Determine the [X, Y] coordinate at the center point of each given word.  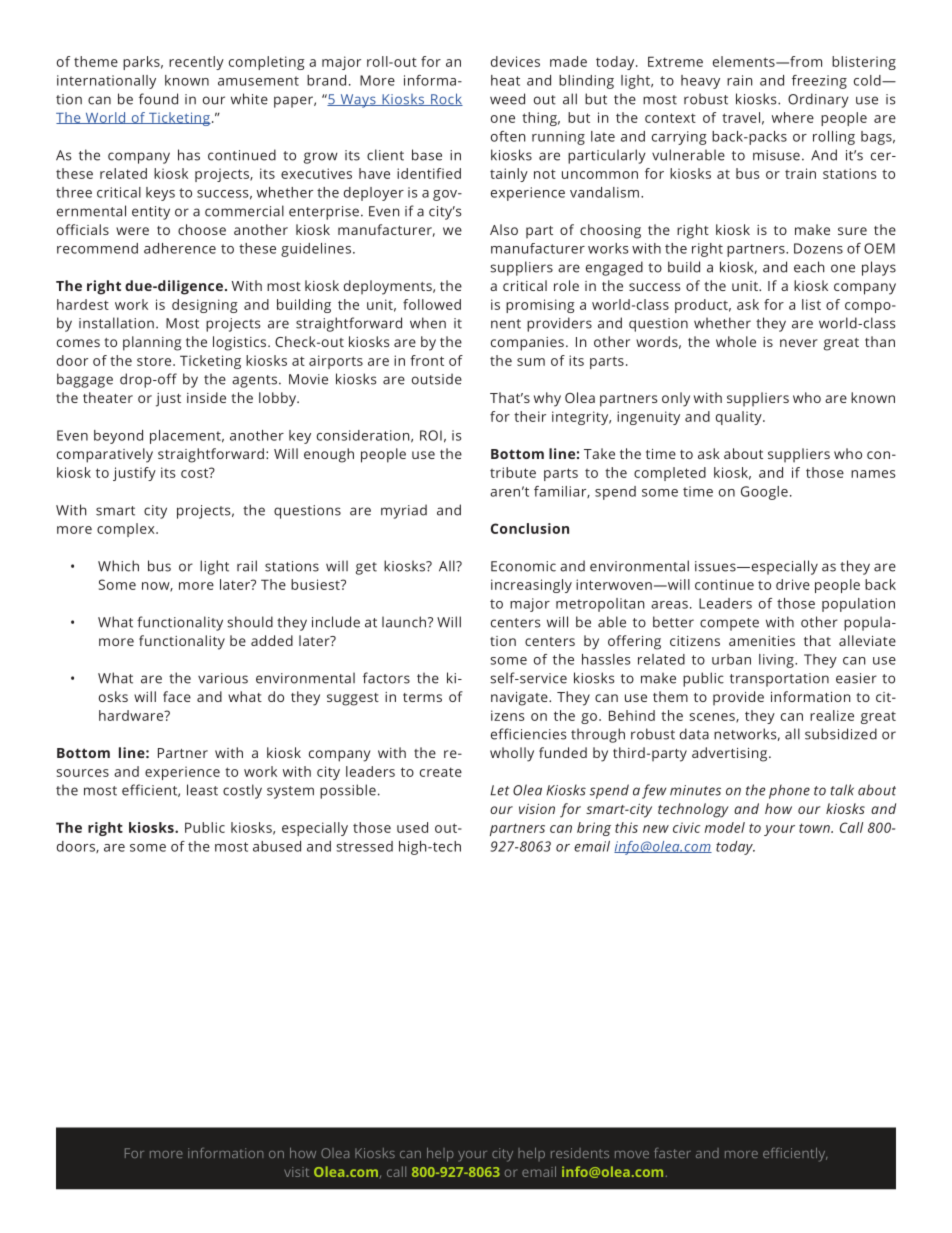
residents [580, 1153]
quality [740, 418]
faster [672, 1153]
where [793, 117]
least [202, 790]
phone [789, 791]
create [441, 772]
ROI [431, 435]
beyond [118, 437]
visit [296, 1172]
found [158, 99]
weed [507, 99]
